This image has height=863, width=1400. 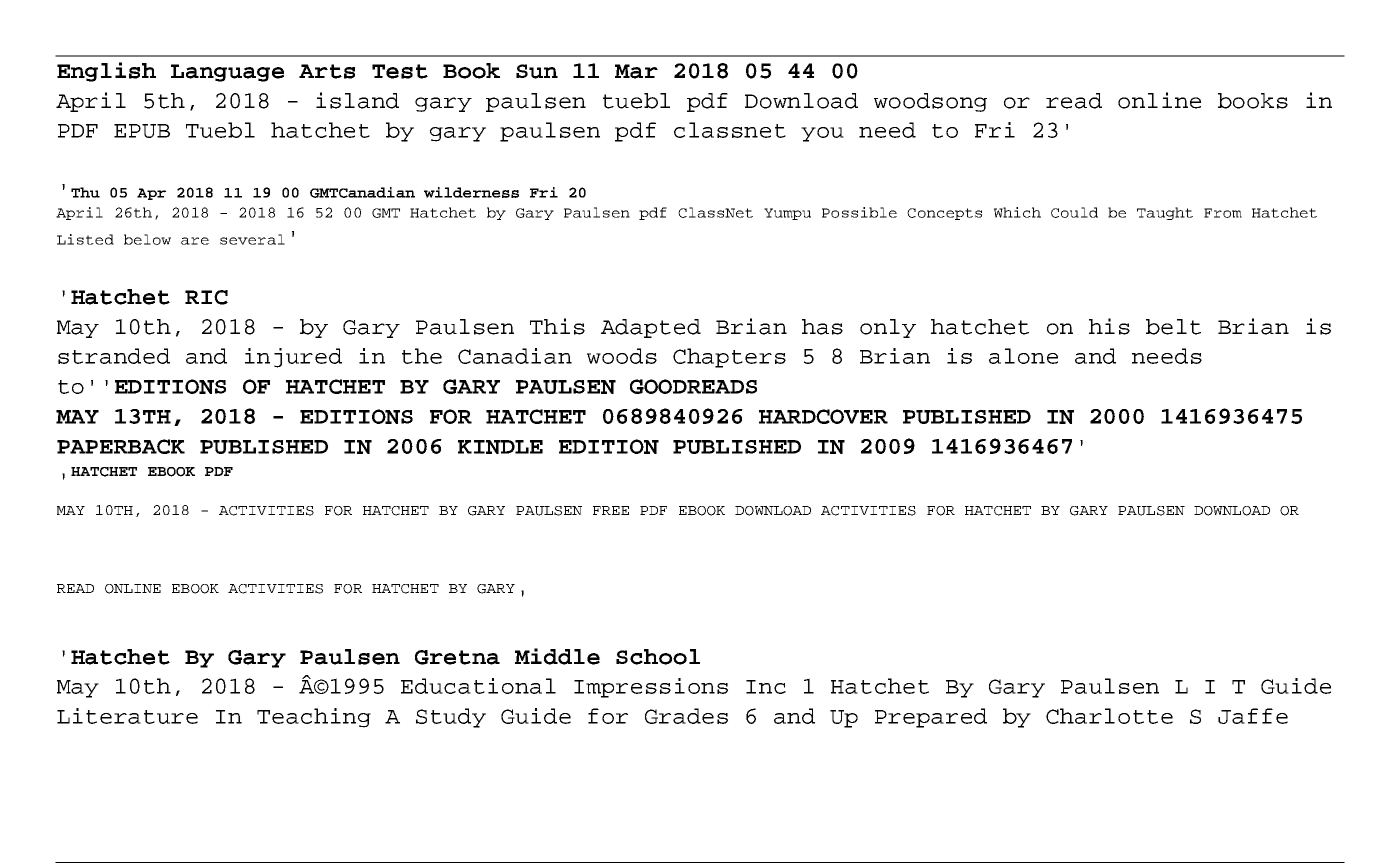 I want to click on Adapted, so click(x=651, y=328).
